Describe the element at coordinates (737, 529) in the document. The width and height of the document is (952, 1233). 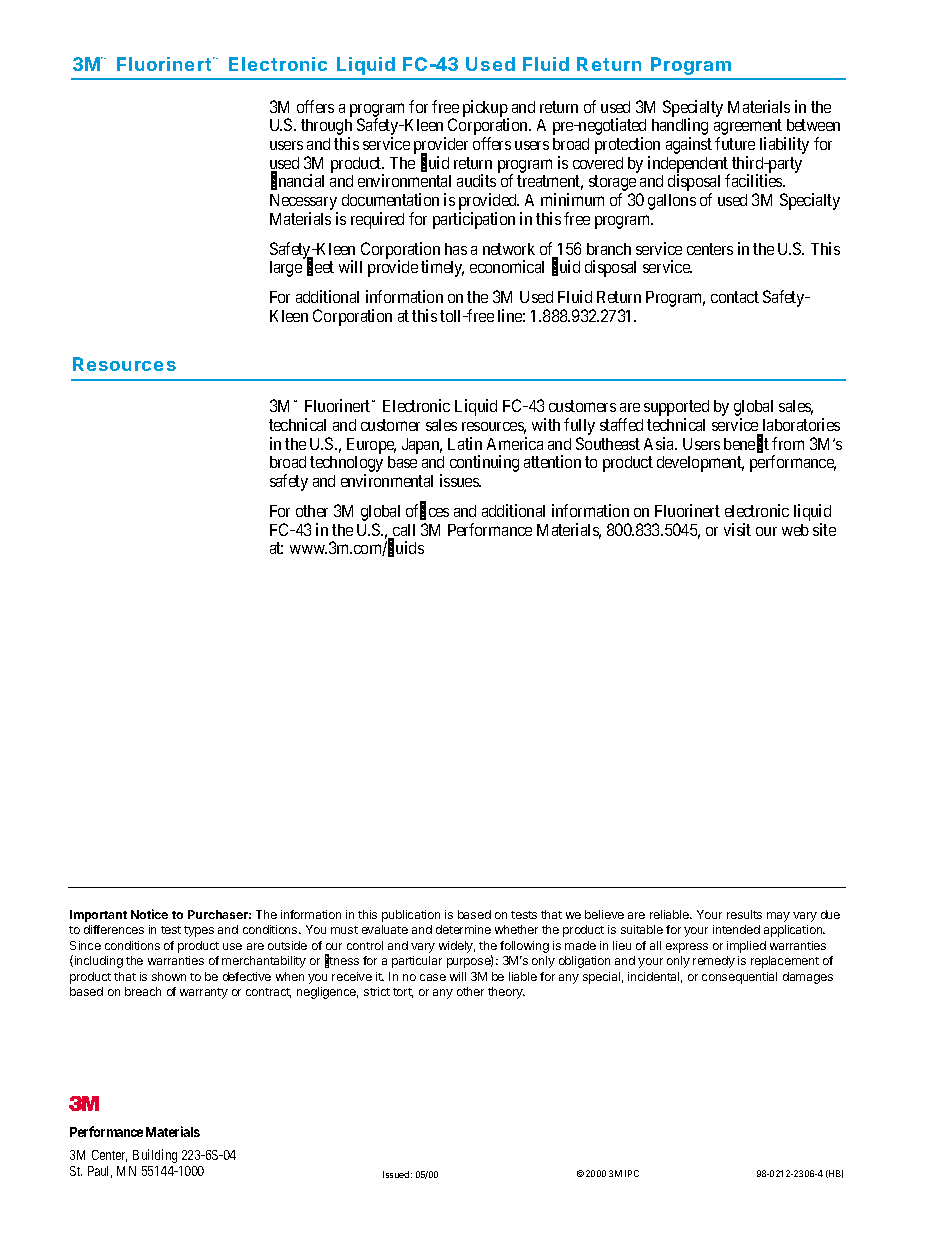
I see `visit` at that location.
